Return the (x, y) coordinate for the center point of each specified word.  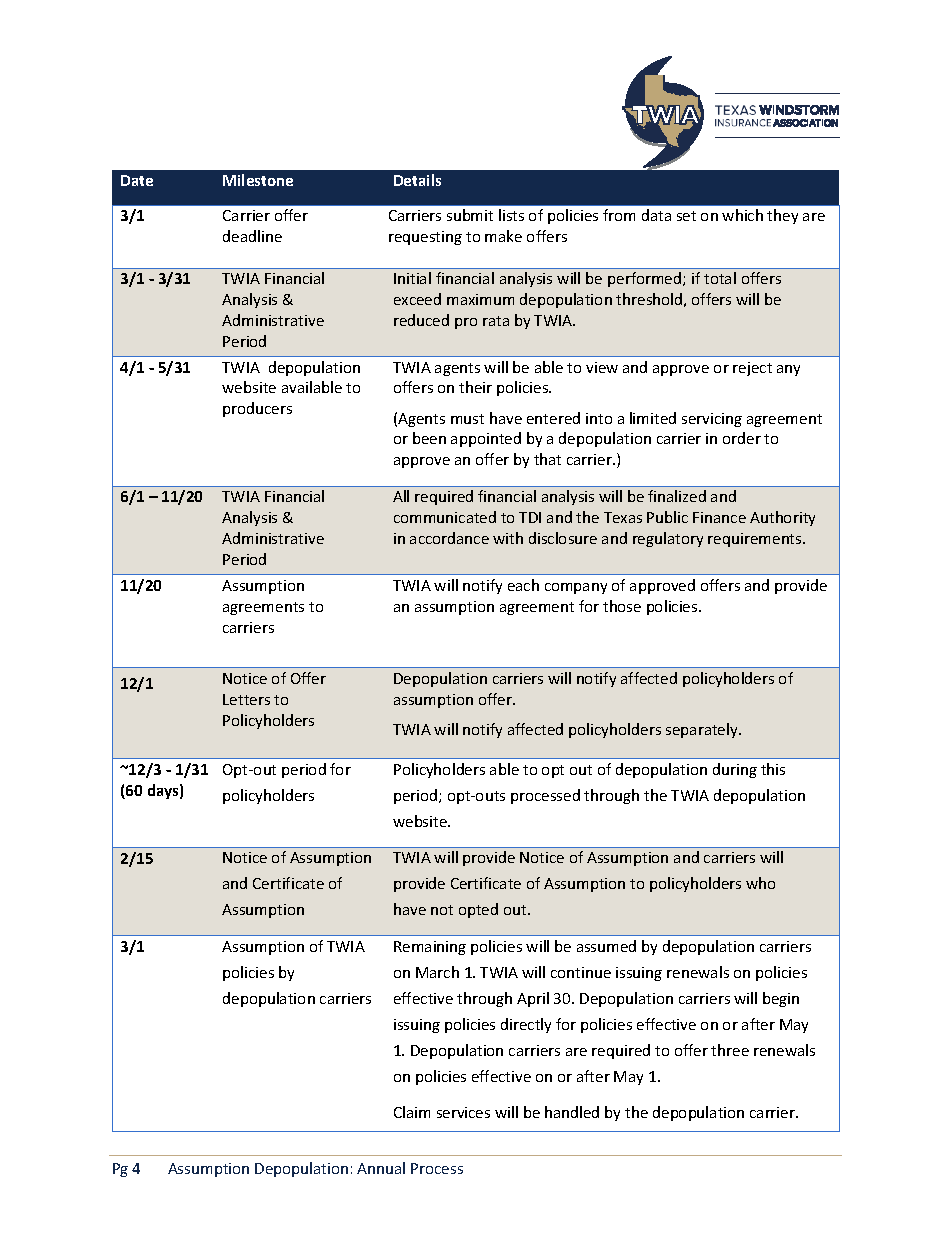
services (463, 1112)
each (523, 585)
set (686, 216)
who (760, 883)
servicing (712, 420)
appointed (486, 439)
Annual (381, 1168)
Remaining (430, 948)
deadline (252, 236)
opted (478, 910)
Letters (246, 699)
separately (703, 730)
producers (257, 409)
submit (470, 215)
